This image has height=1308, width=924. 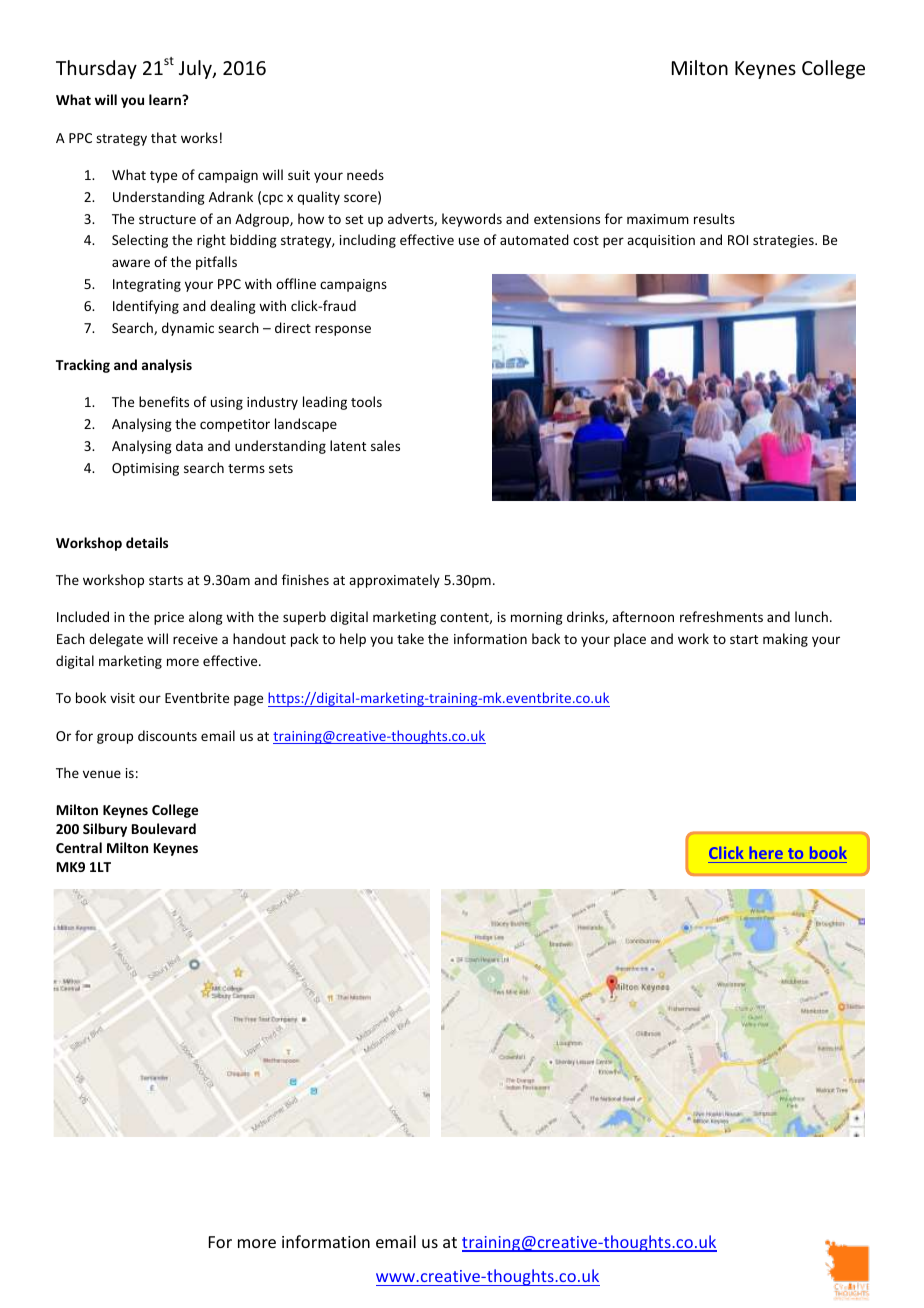 What do you see at coordinates (195, 639) in the image?
I see `receive` at bounding box center [195, 639].
